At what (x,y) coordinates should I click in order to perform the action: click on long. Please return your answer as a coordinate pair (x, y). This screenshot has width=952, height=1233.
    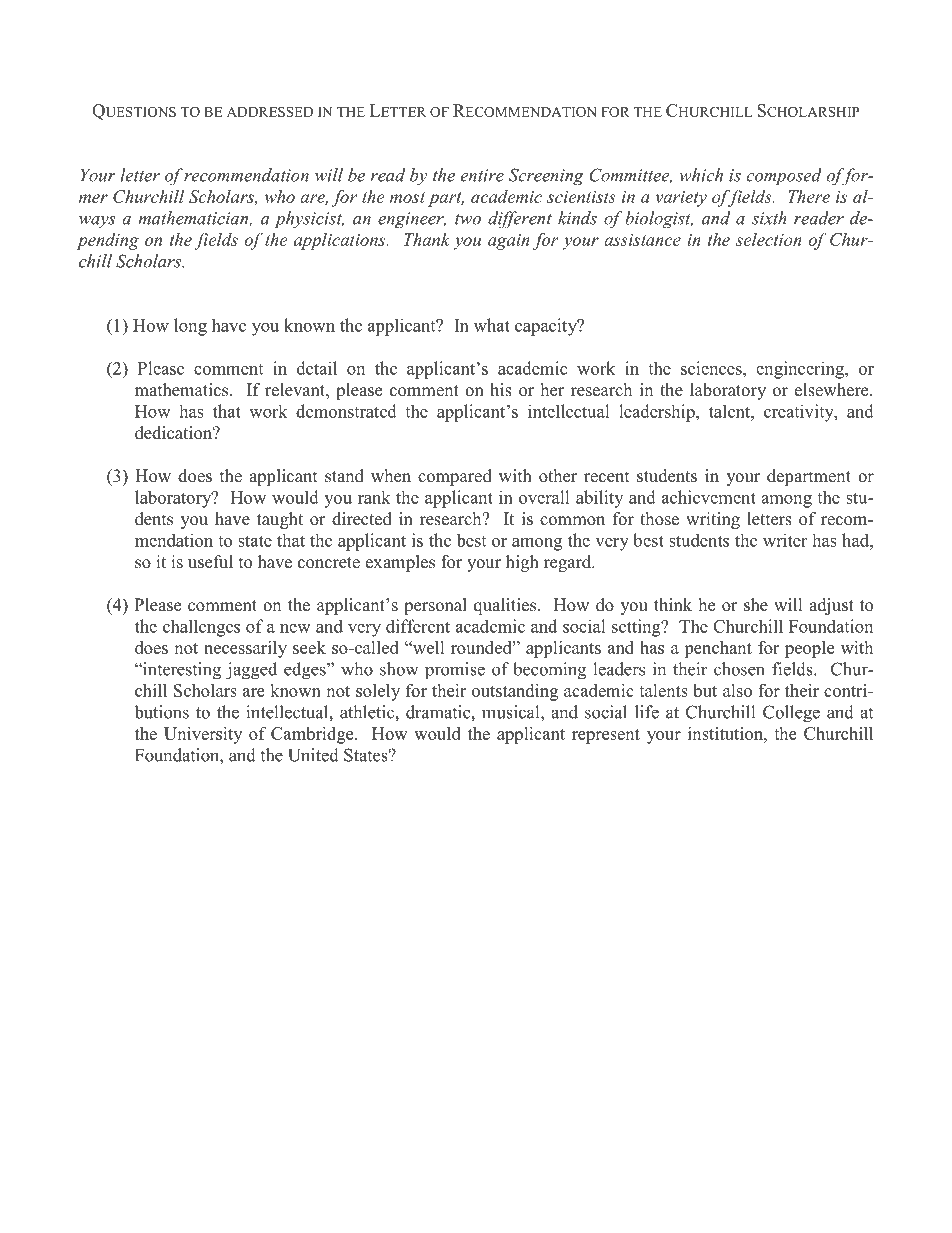
    Looking at the image, I should click on (190, 327).
